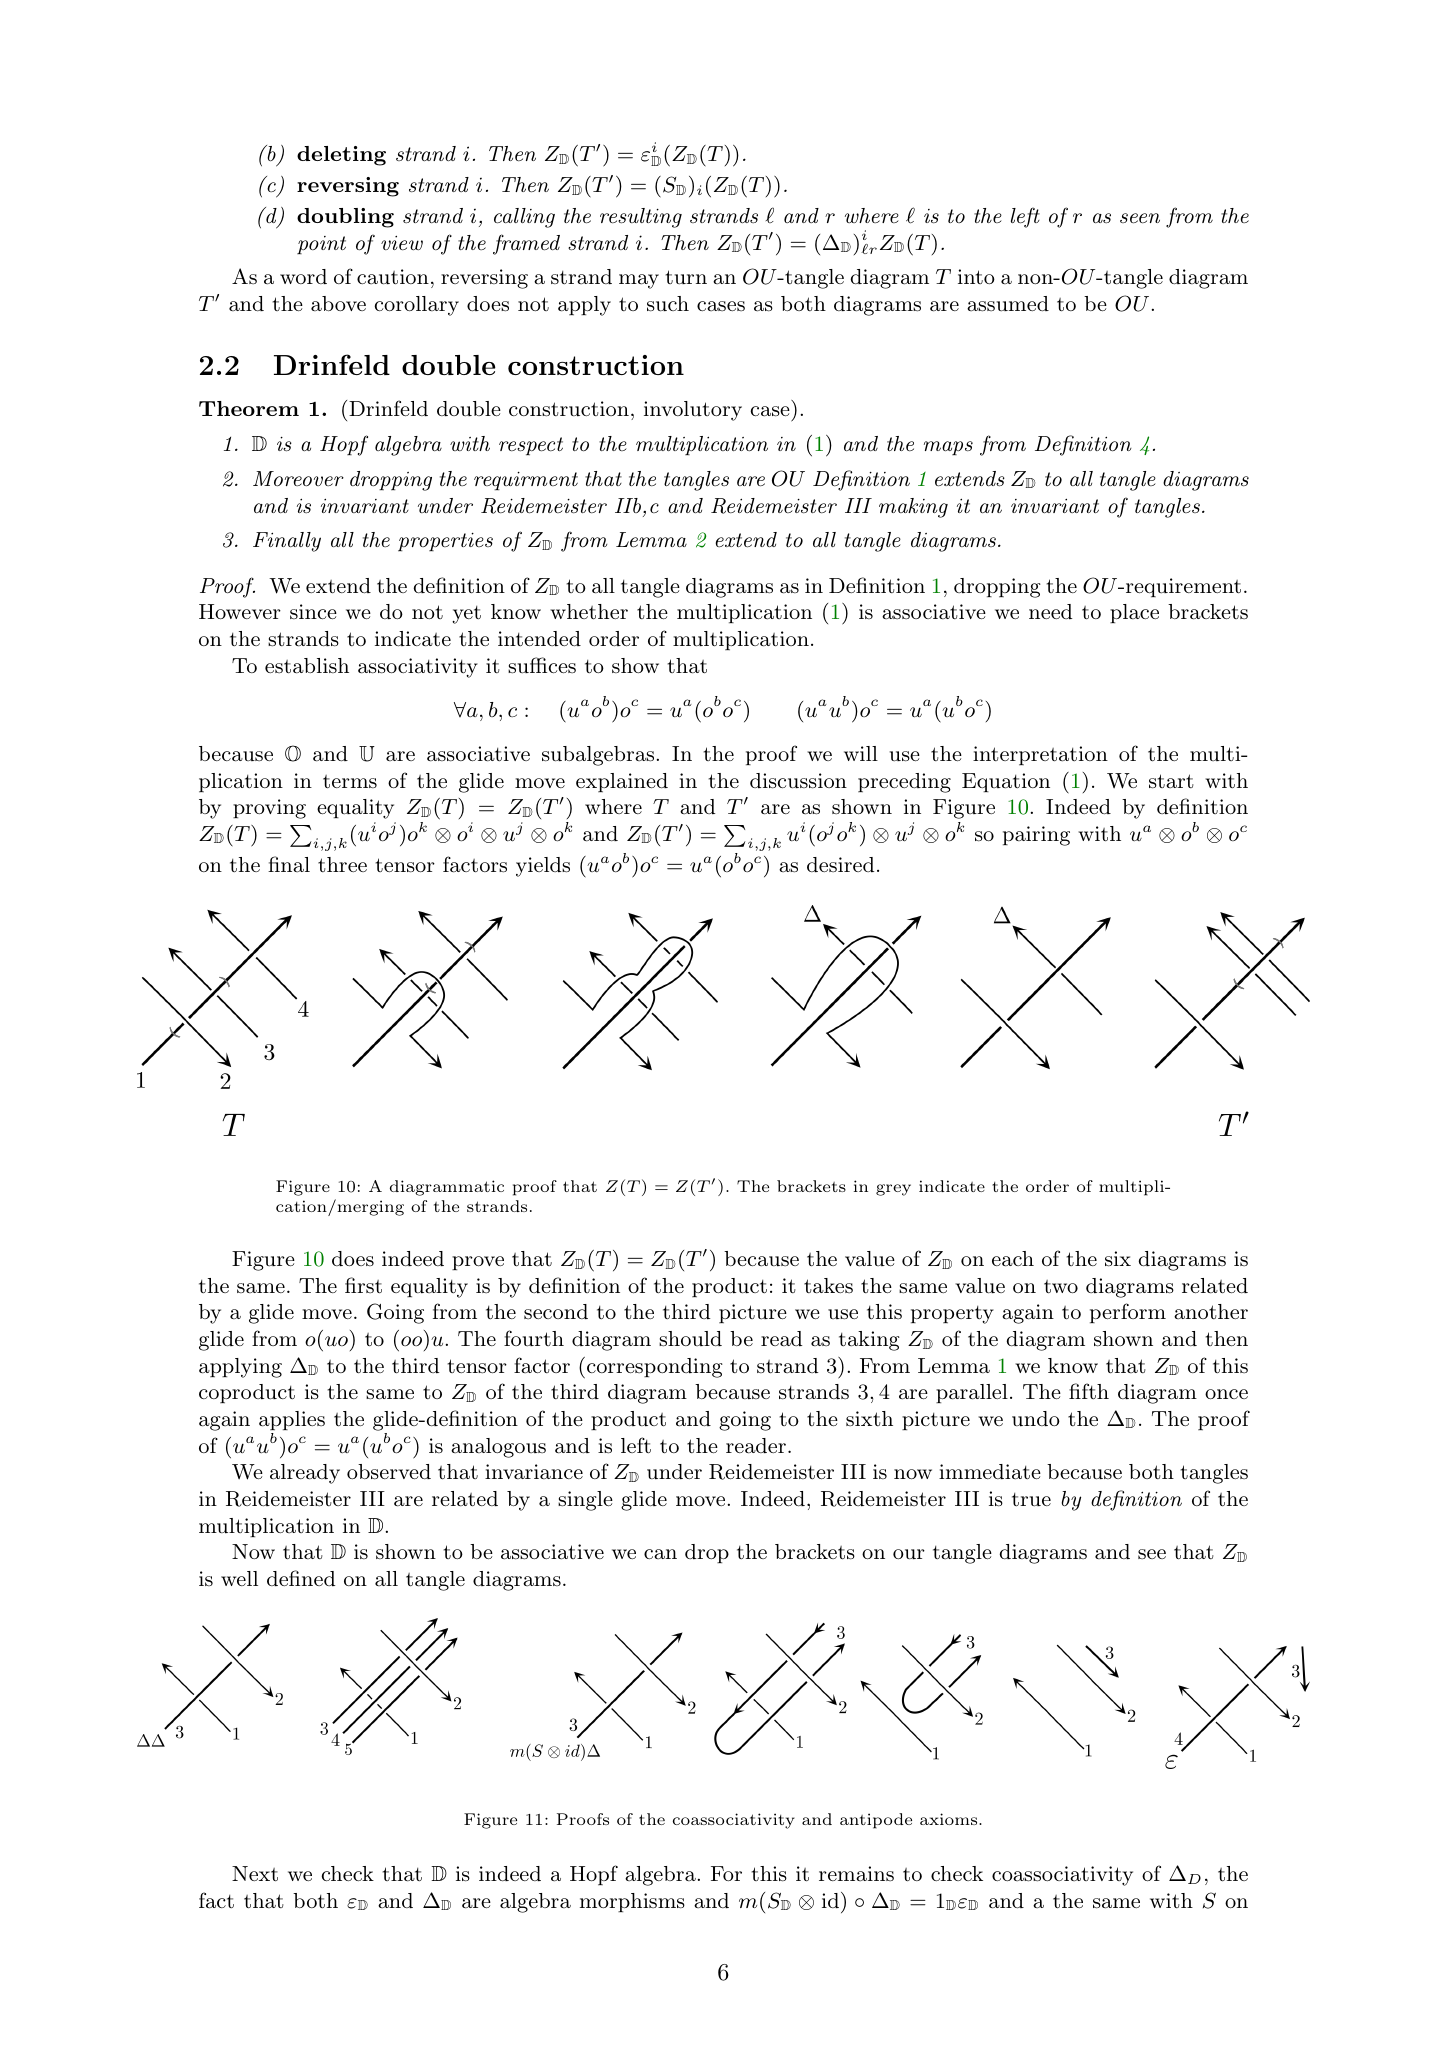  I want to click on seen, so click(1140, 218).
